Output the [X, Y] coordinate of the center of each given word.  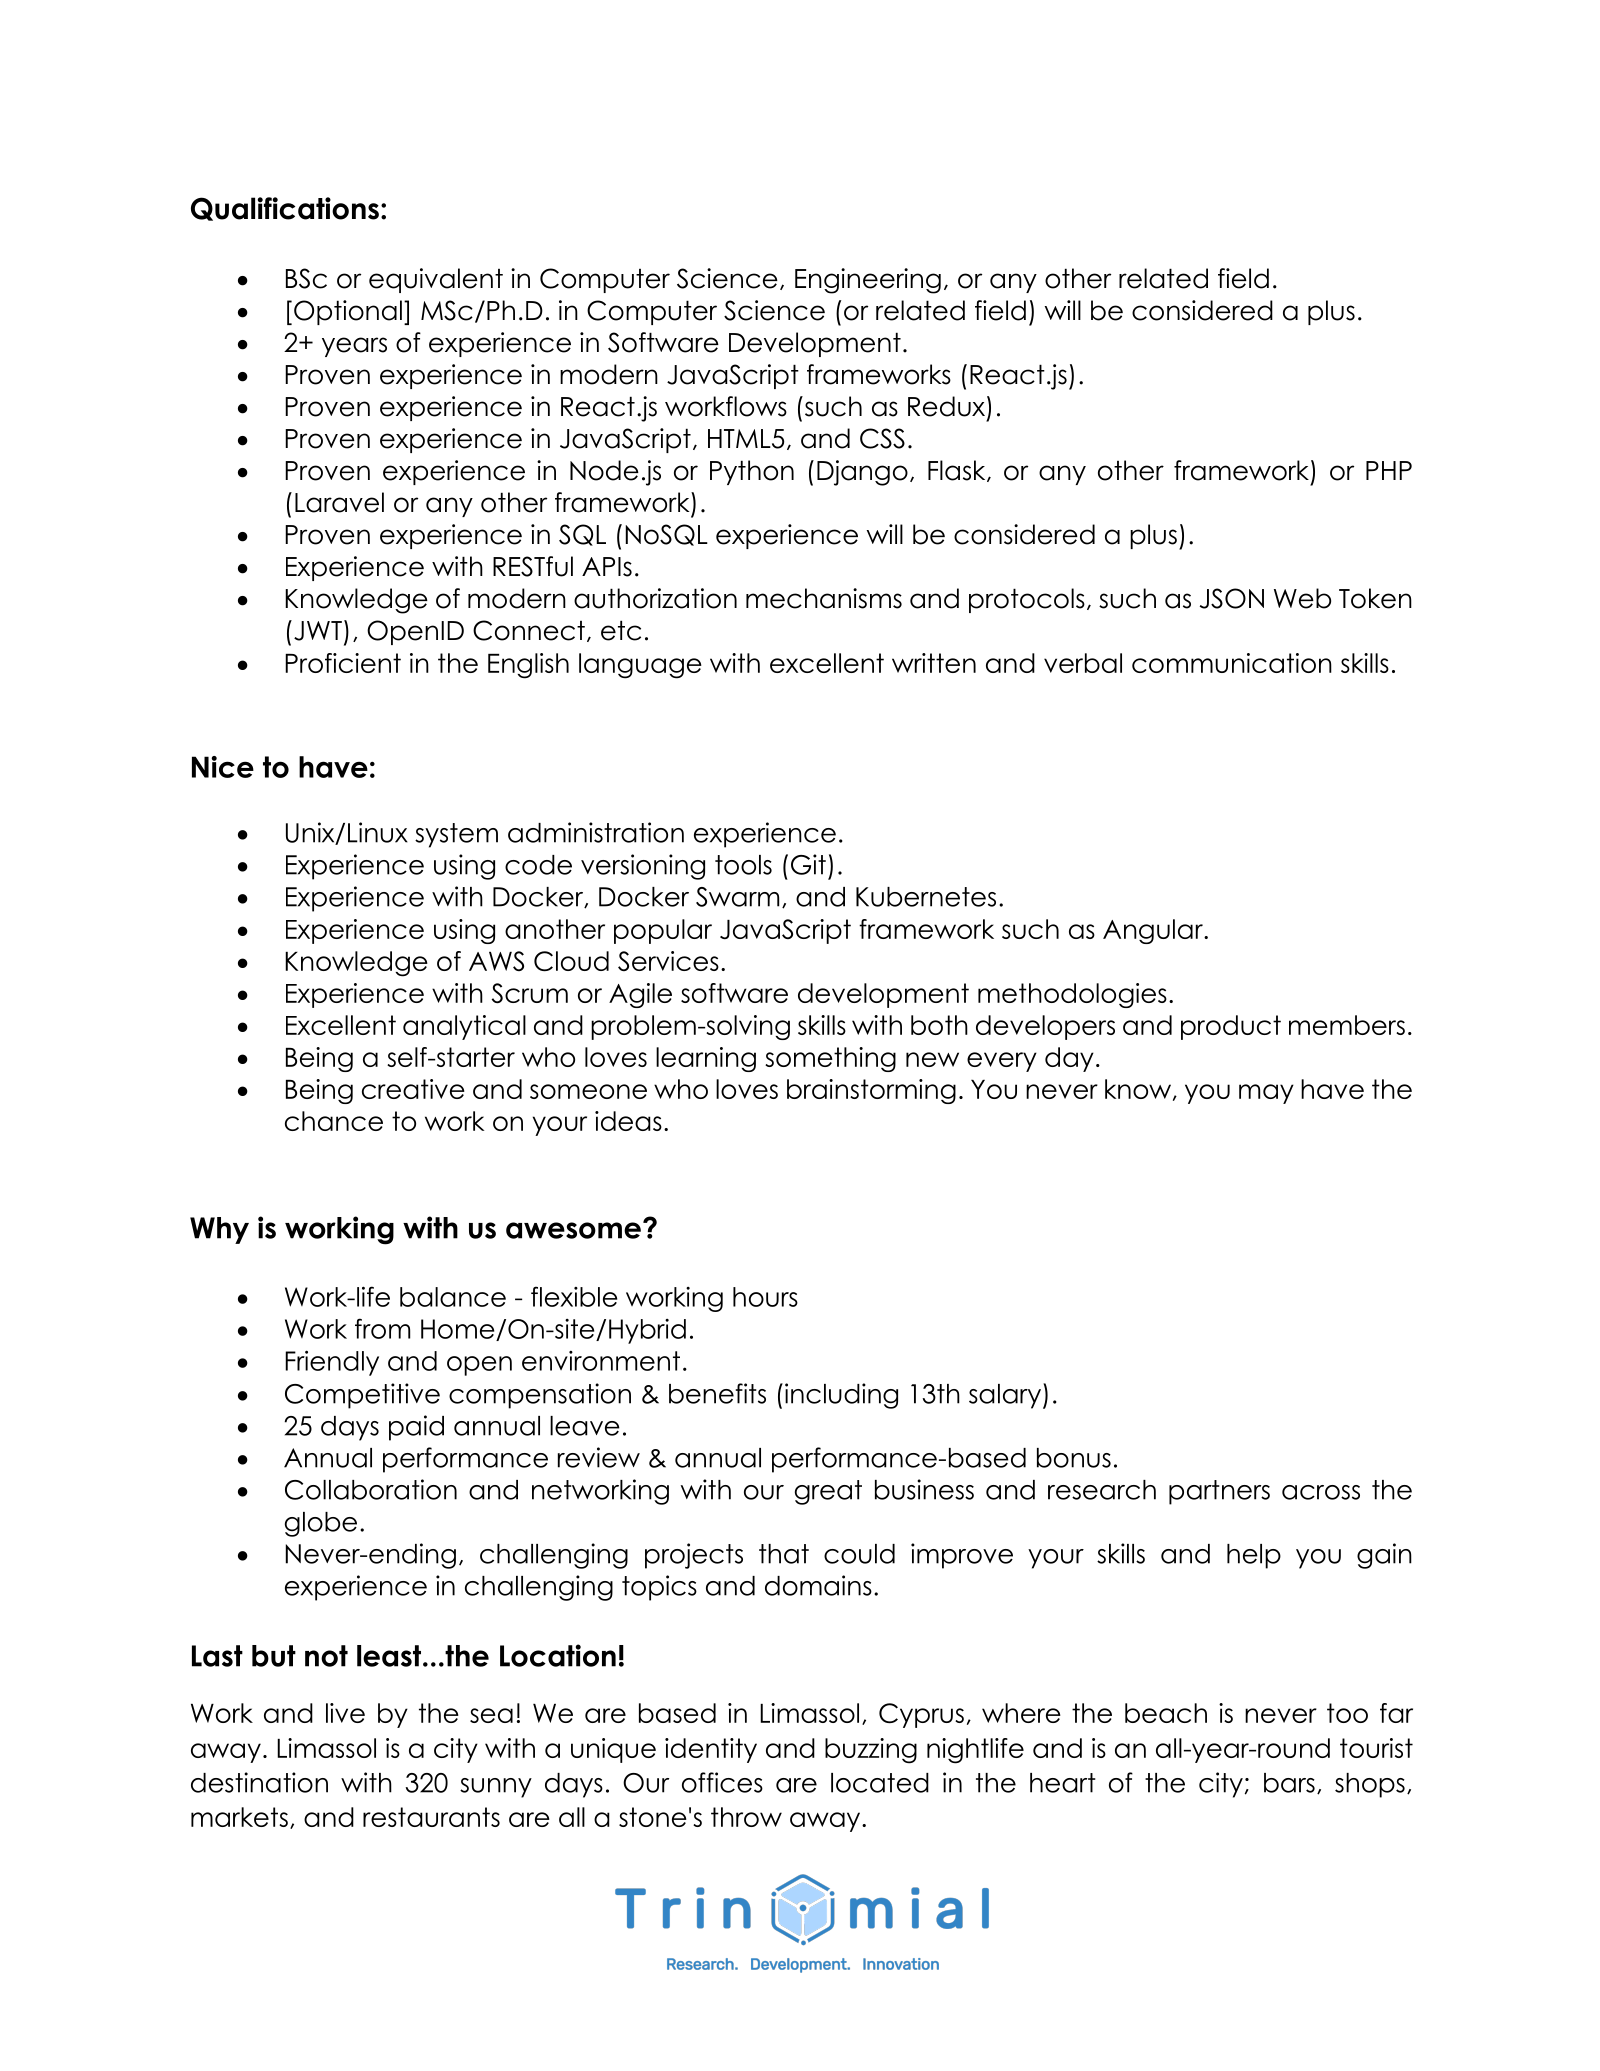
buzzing [871, 1751]
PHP [1389, 470]
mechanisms [824, 598]
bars [1289, 1783]
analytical [464, 1027]
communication [1232, 663]
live [345, 1713]
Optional [348, 312]
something [830, 1059]
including [841, 1396]
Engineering [868, 281]
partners [1219, 1492]
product [1231, 1027]
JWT [318, 631]
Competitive [362, 1396]
